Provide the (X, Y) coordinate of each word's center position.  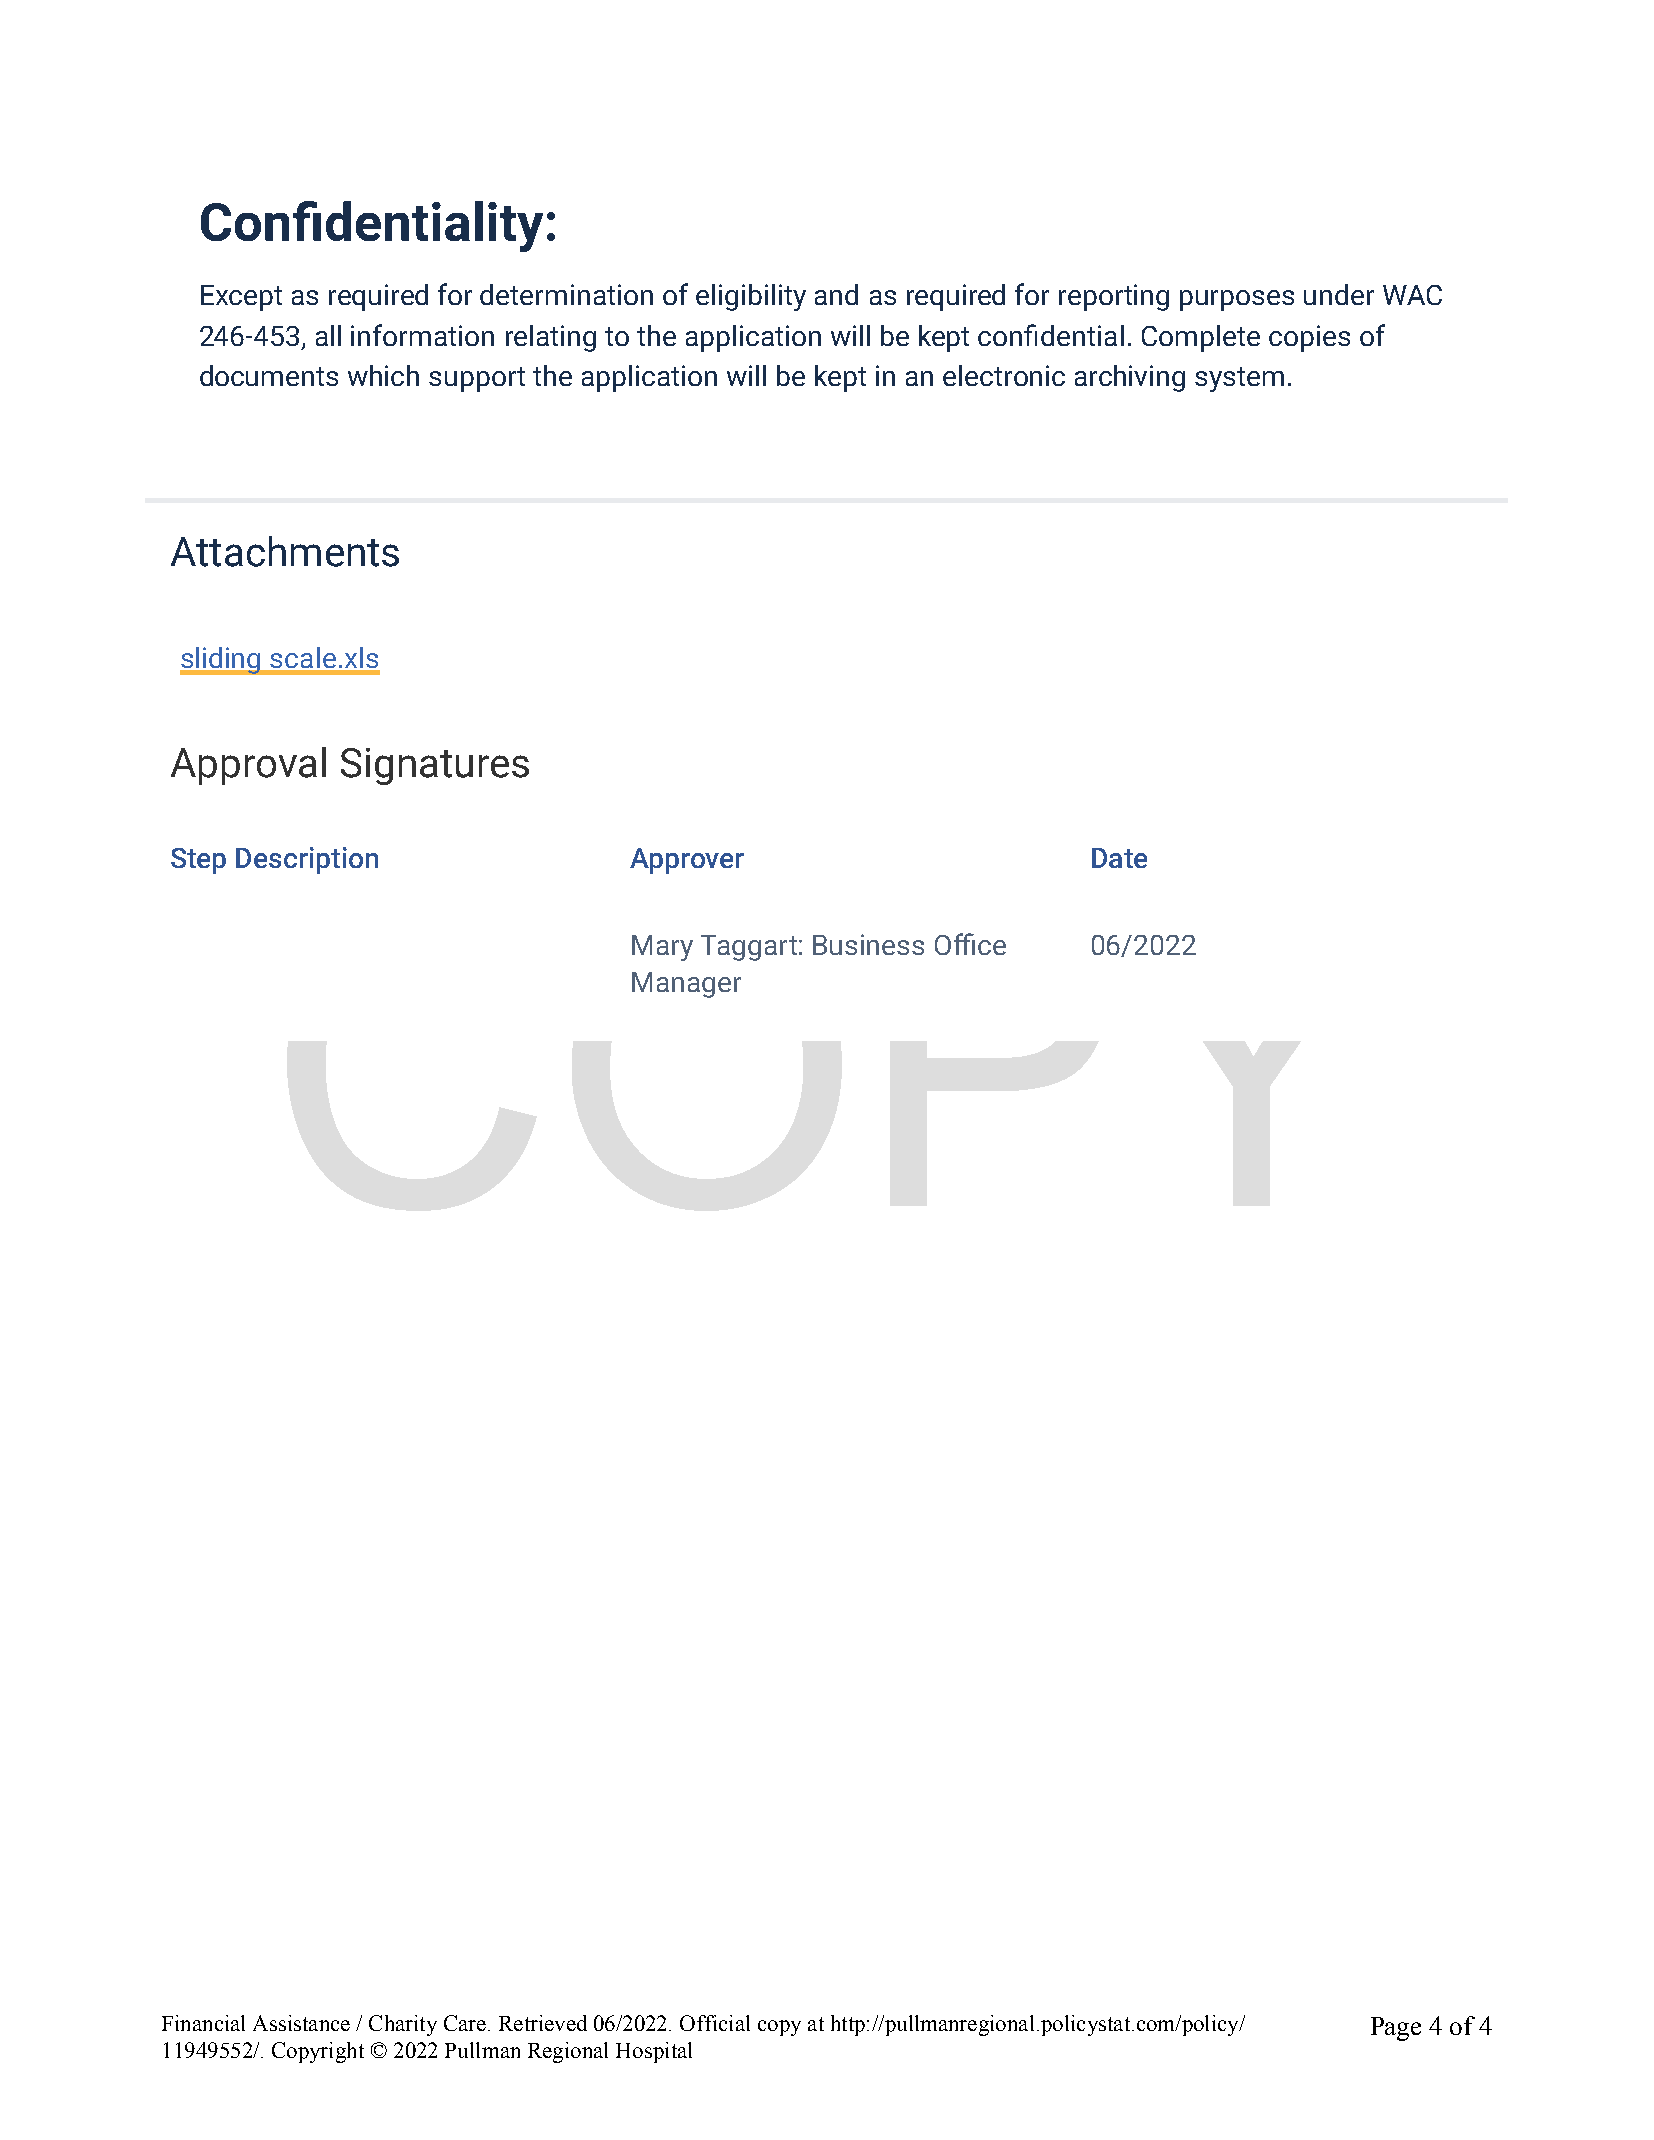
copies (1309, 338)
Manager (686, 985)
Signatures (435, 766)
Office (970, 944)
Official (715, 2023)
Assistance (301, 2023)
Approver (687, 861)
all (328, 335)
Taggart (749, 948)
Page (1396, 2029)
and (836, 294)
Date (1119, 858)
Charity (403, 2025)
